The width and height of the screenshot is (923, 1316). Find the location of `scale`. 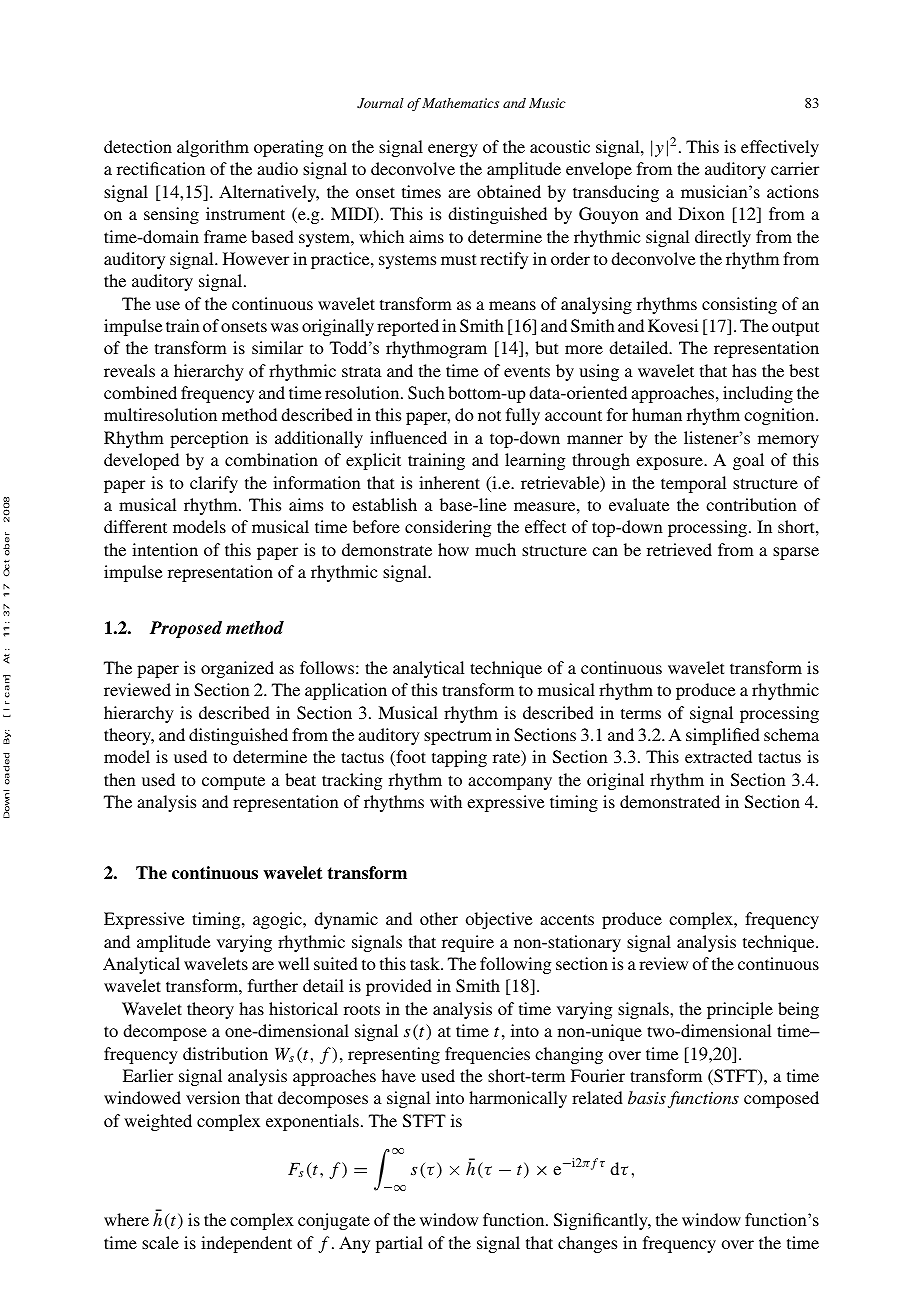

scale is located at coordinates (160, 1242).
